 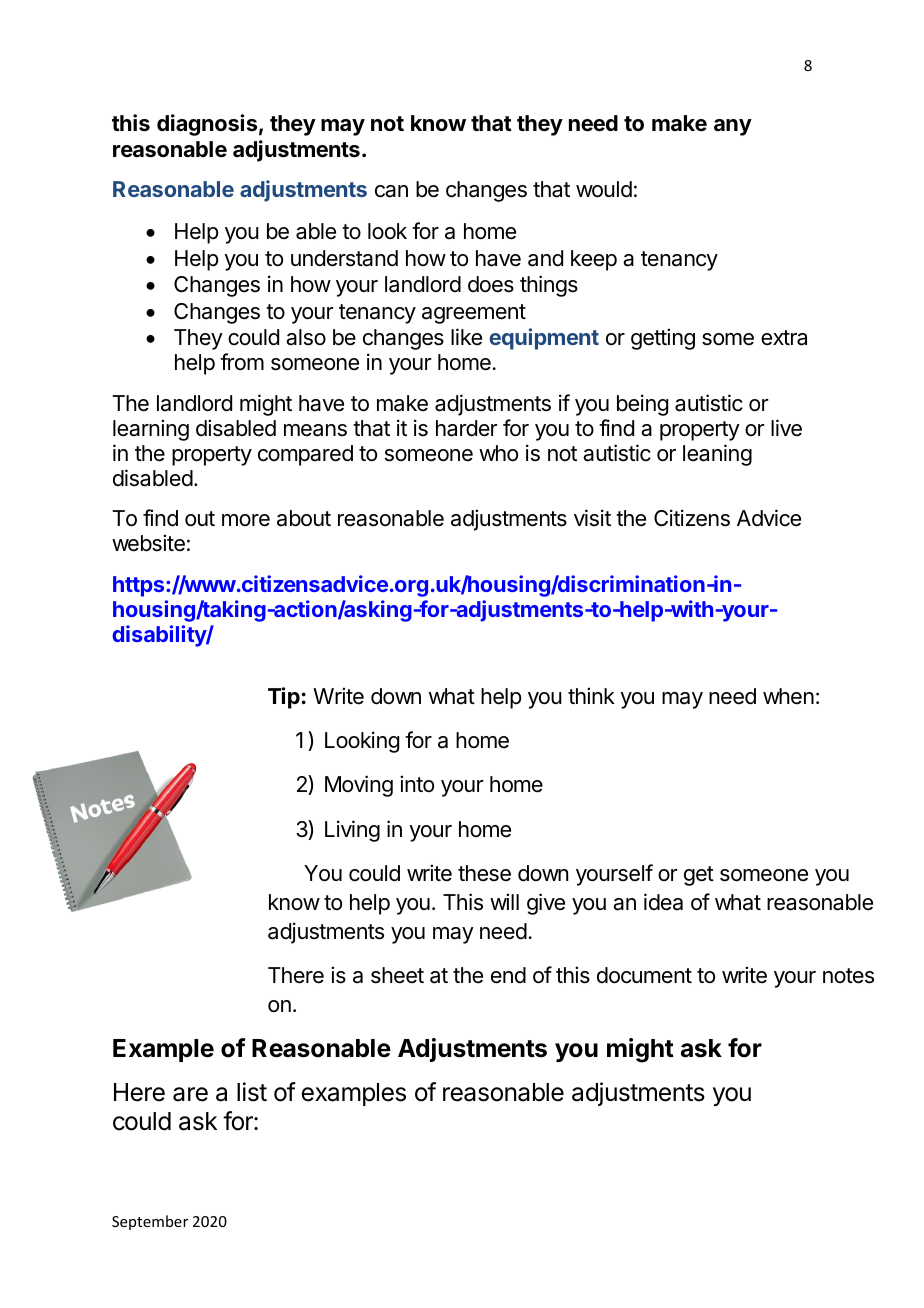 What do you see at coordinates (663, 902) in the image?
I see `idea` at bounding box center [663, 902].
